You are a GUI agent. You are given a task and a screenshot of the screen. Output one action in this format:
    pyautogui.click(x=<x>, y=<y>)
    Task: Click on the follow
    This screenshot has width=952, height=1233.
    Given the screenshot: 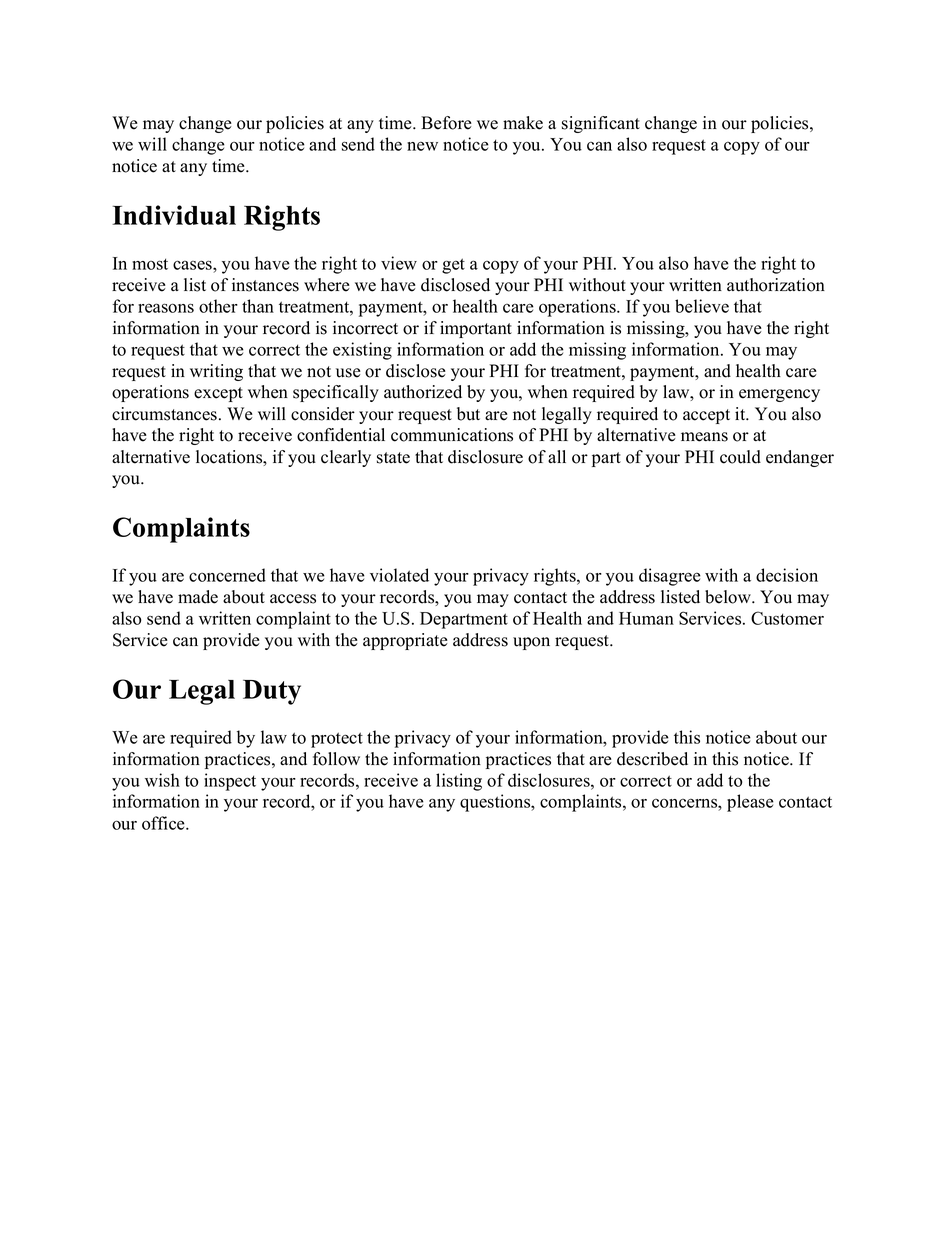 What is the action you would take?
    pyautogui.click(x=336, y=759)
